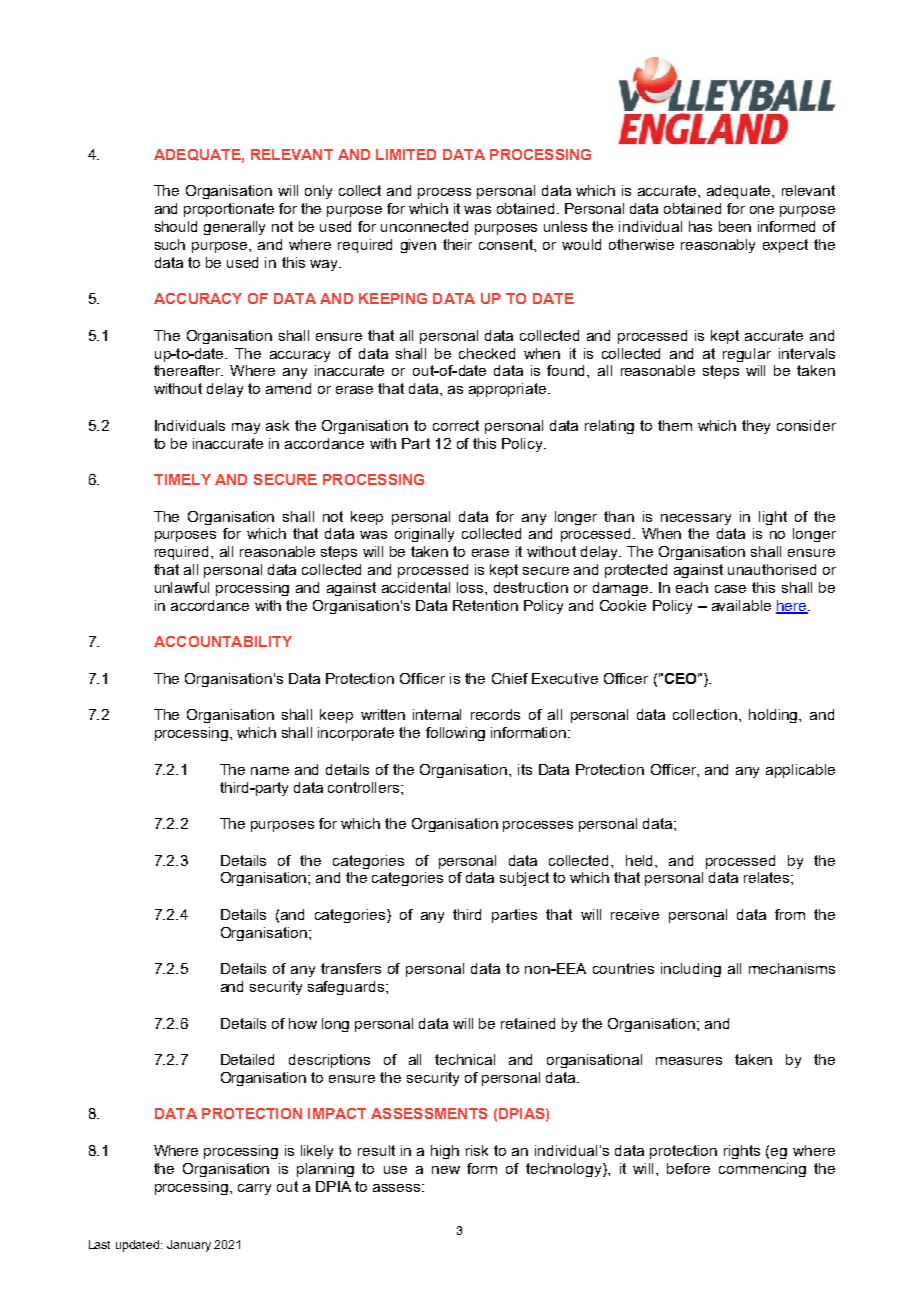 The width and height of the screenshot is (924, 1307). What do you see at coordinates (176, 226) in the screenshot?
I see `should` at bounding box center [176, 226].
